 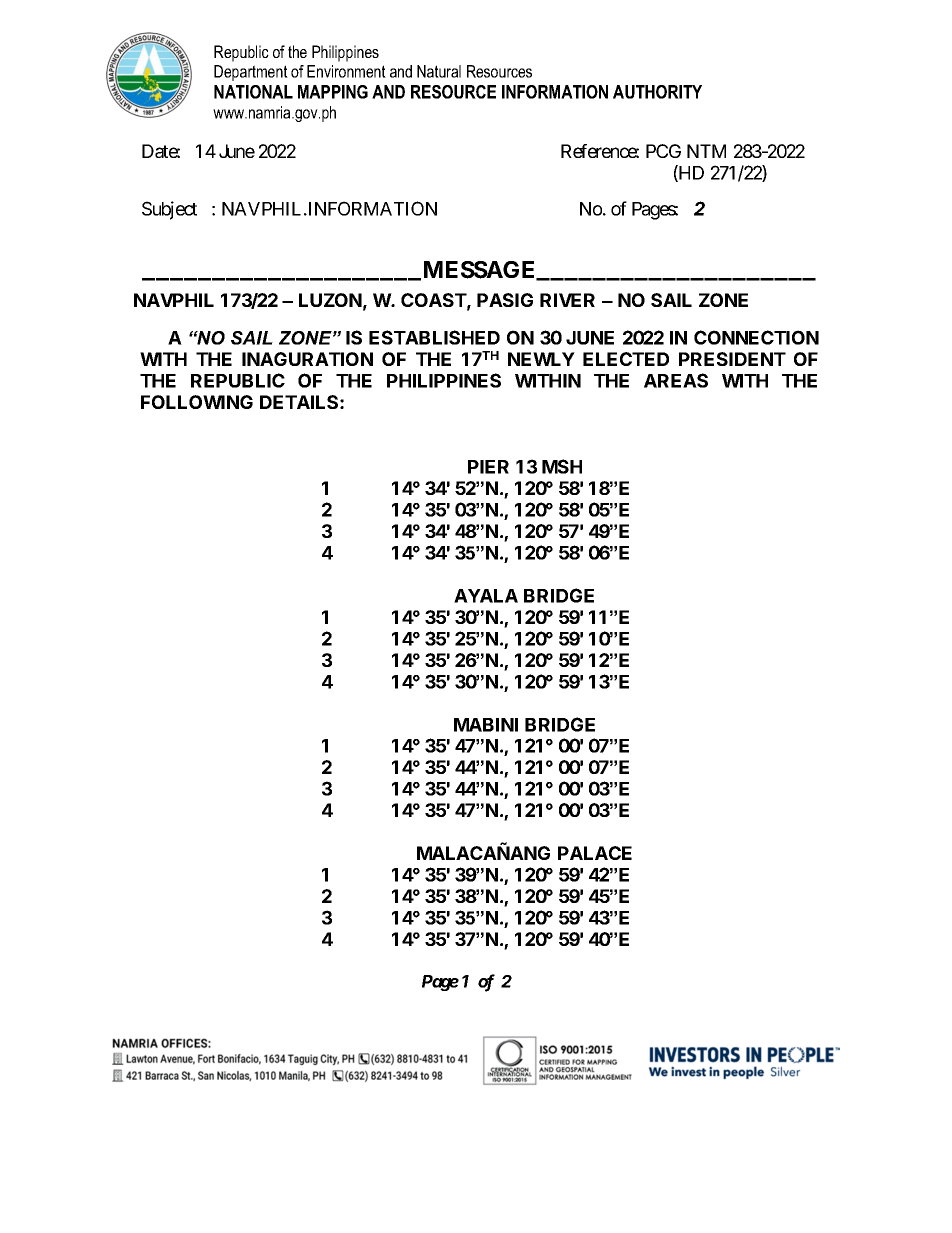 What do you see at coordinates (595, 853) in the page?
I see `PALACE` at bounding box center [595, 853].
